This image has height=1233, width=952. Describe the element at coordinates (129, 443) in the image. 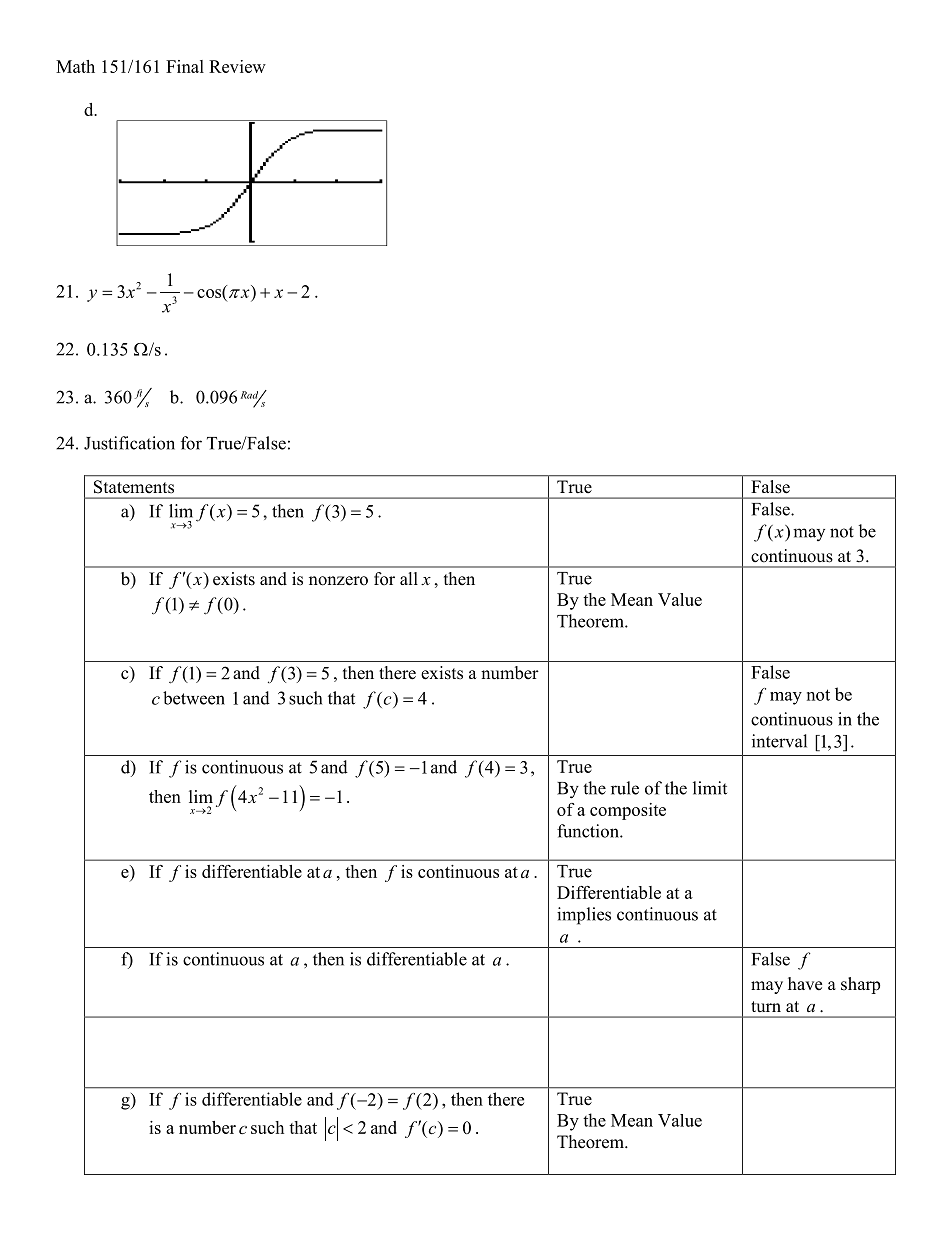

I see `Justification` at that location.
